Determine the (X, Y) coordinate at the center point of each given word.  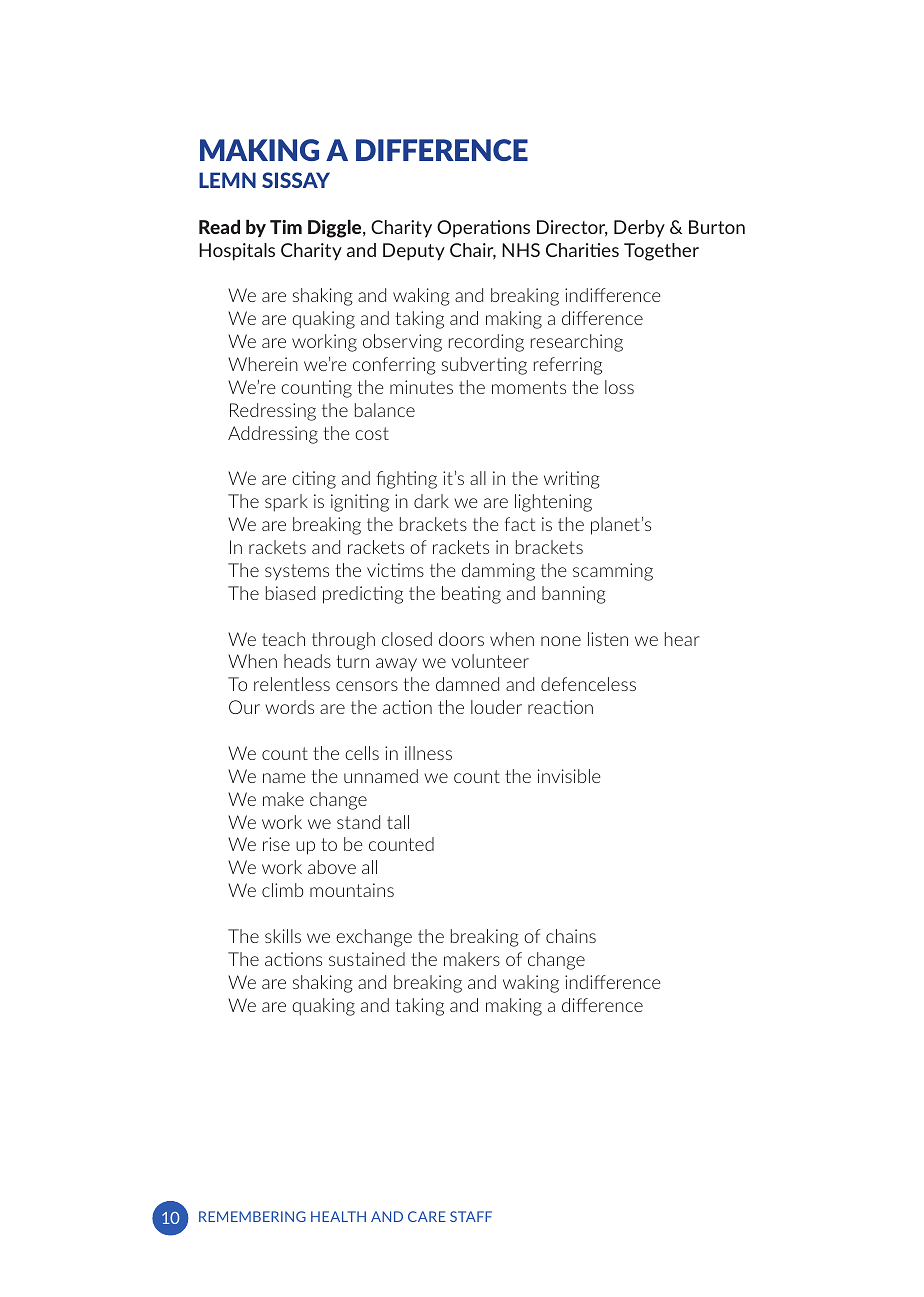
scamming (613, 572)
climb (282, 890)
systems (297, 572)
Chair (473, 251)
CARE (427, 1216)
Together (661, 252)
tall (398, 822)
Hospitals (237, 252)
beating (471, 595)
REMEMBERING (252, 1216)
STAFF (471, 1216)
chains (571, 936)
